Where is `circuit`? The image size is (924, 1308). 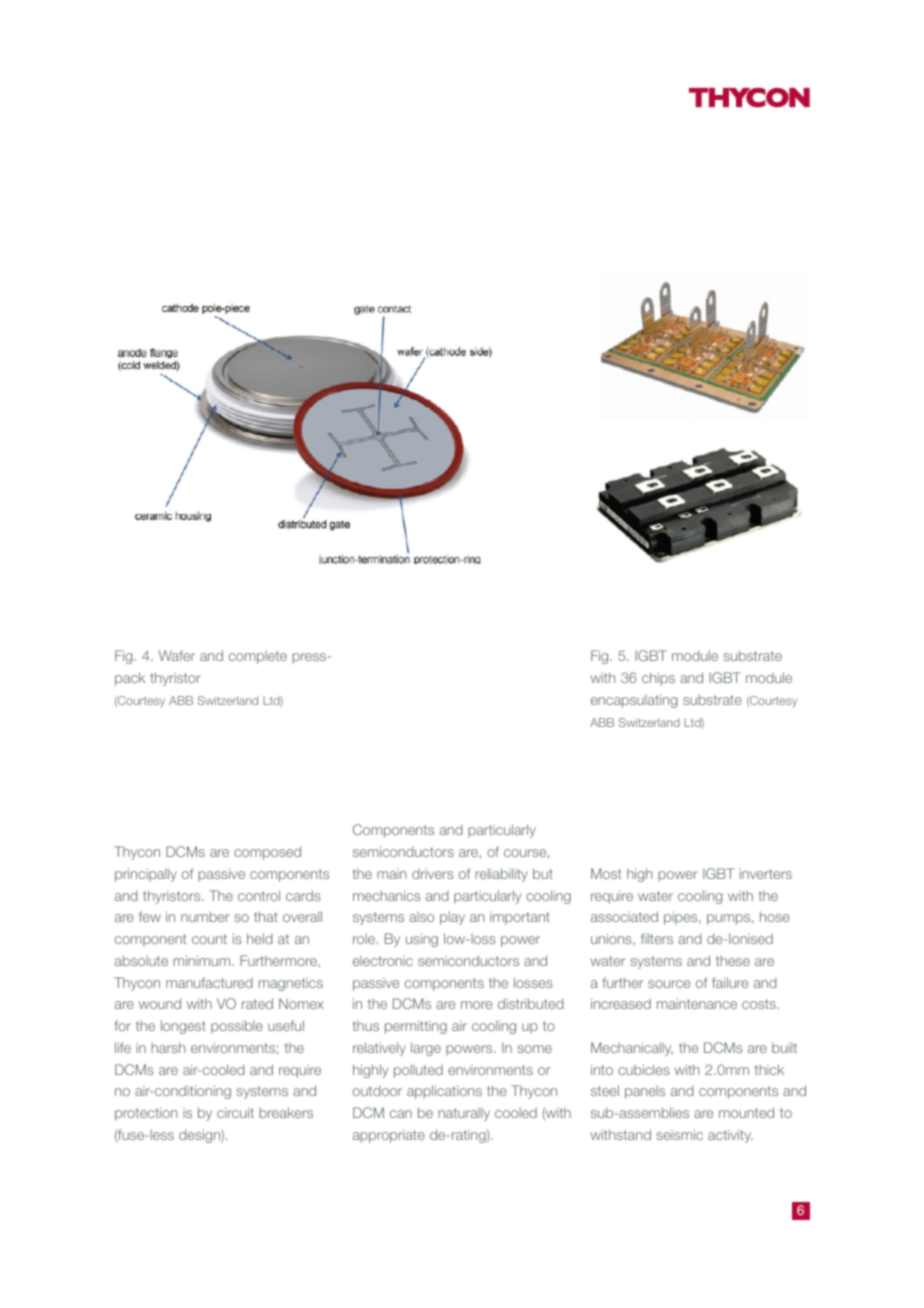
circuit is located at coordinates (235, 1112).
